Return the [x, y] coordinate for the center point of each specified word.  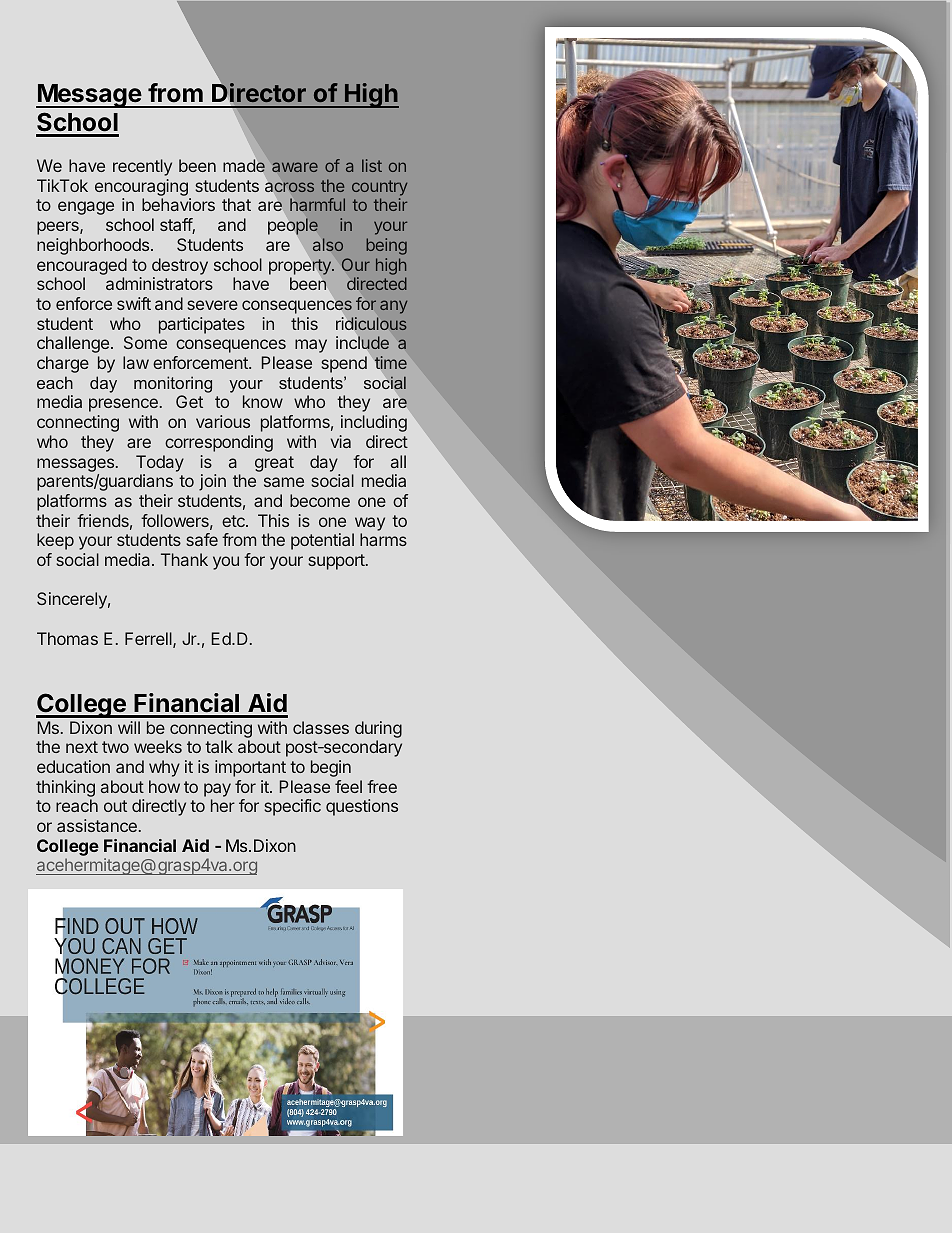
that [236, 204]
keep [55, 541]
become [320, 500]
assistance [97, 825]
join [212, 482]
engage [86, 208]
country [379, 188]
